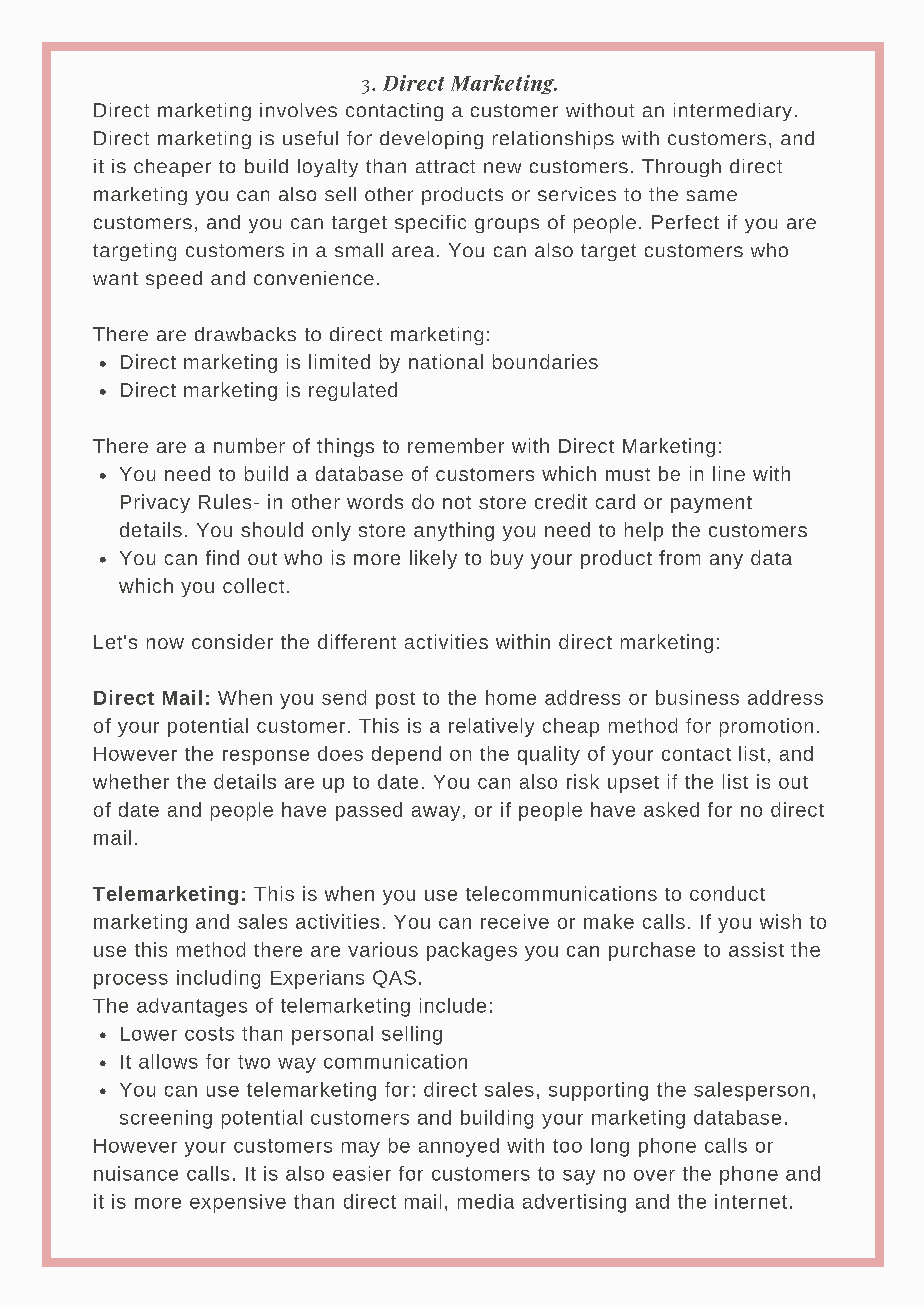 Image resolution: width=924 pixels, height=1308 pixels. What do you see at coordinates (238, 1203) in the screenshot?
I see `expensive` at bounding box center [238, 1203].
